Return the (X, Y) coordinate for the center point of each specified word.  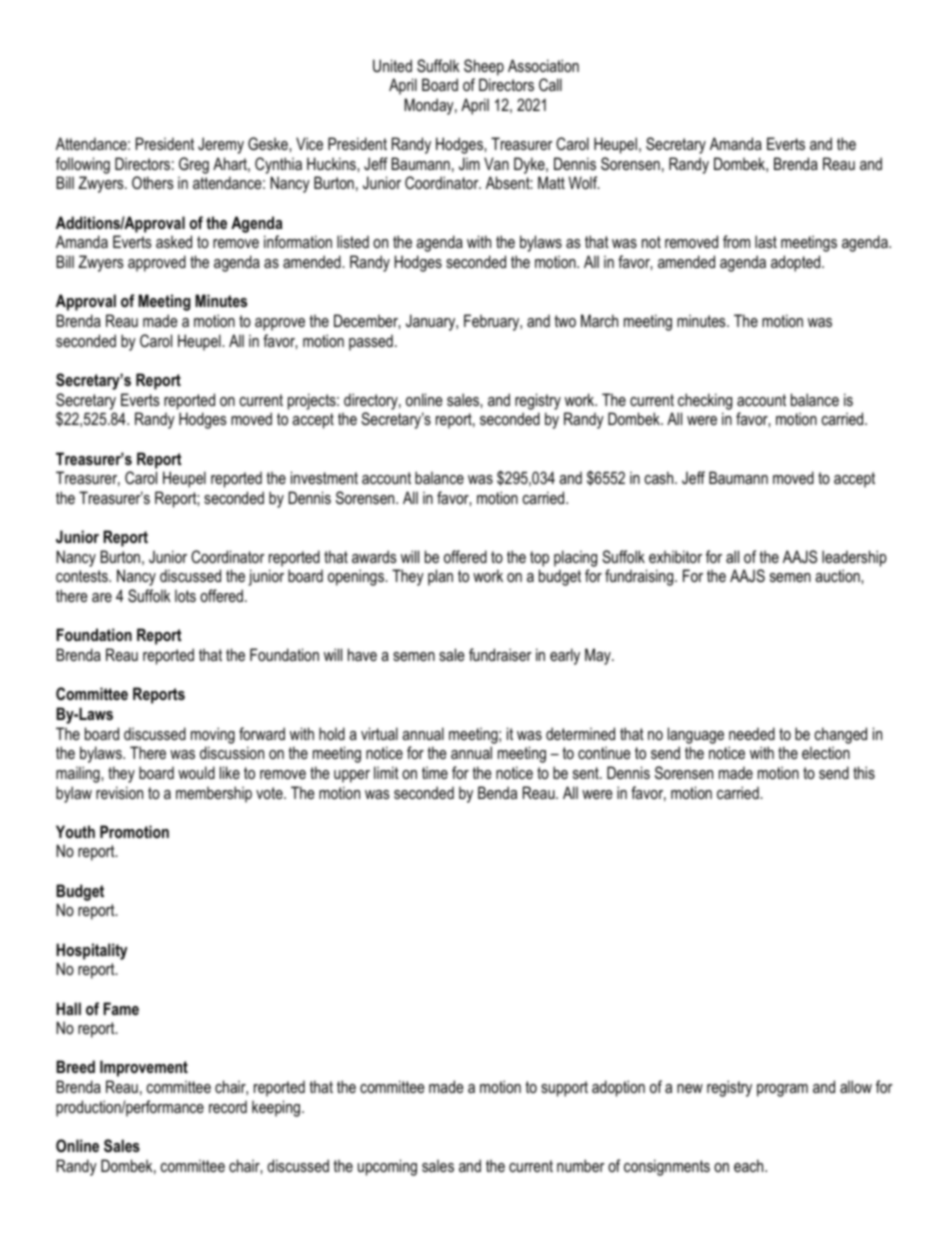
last (766, 241)
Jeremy (221, 145)
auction (838, 575)
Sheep (484, 67)
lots (185, 595)
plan (440, 577)
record (228, 1106)
